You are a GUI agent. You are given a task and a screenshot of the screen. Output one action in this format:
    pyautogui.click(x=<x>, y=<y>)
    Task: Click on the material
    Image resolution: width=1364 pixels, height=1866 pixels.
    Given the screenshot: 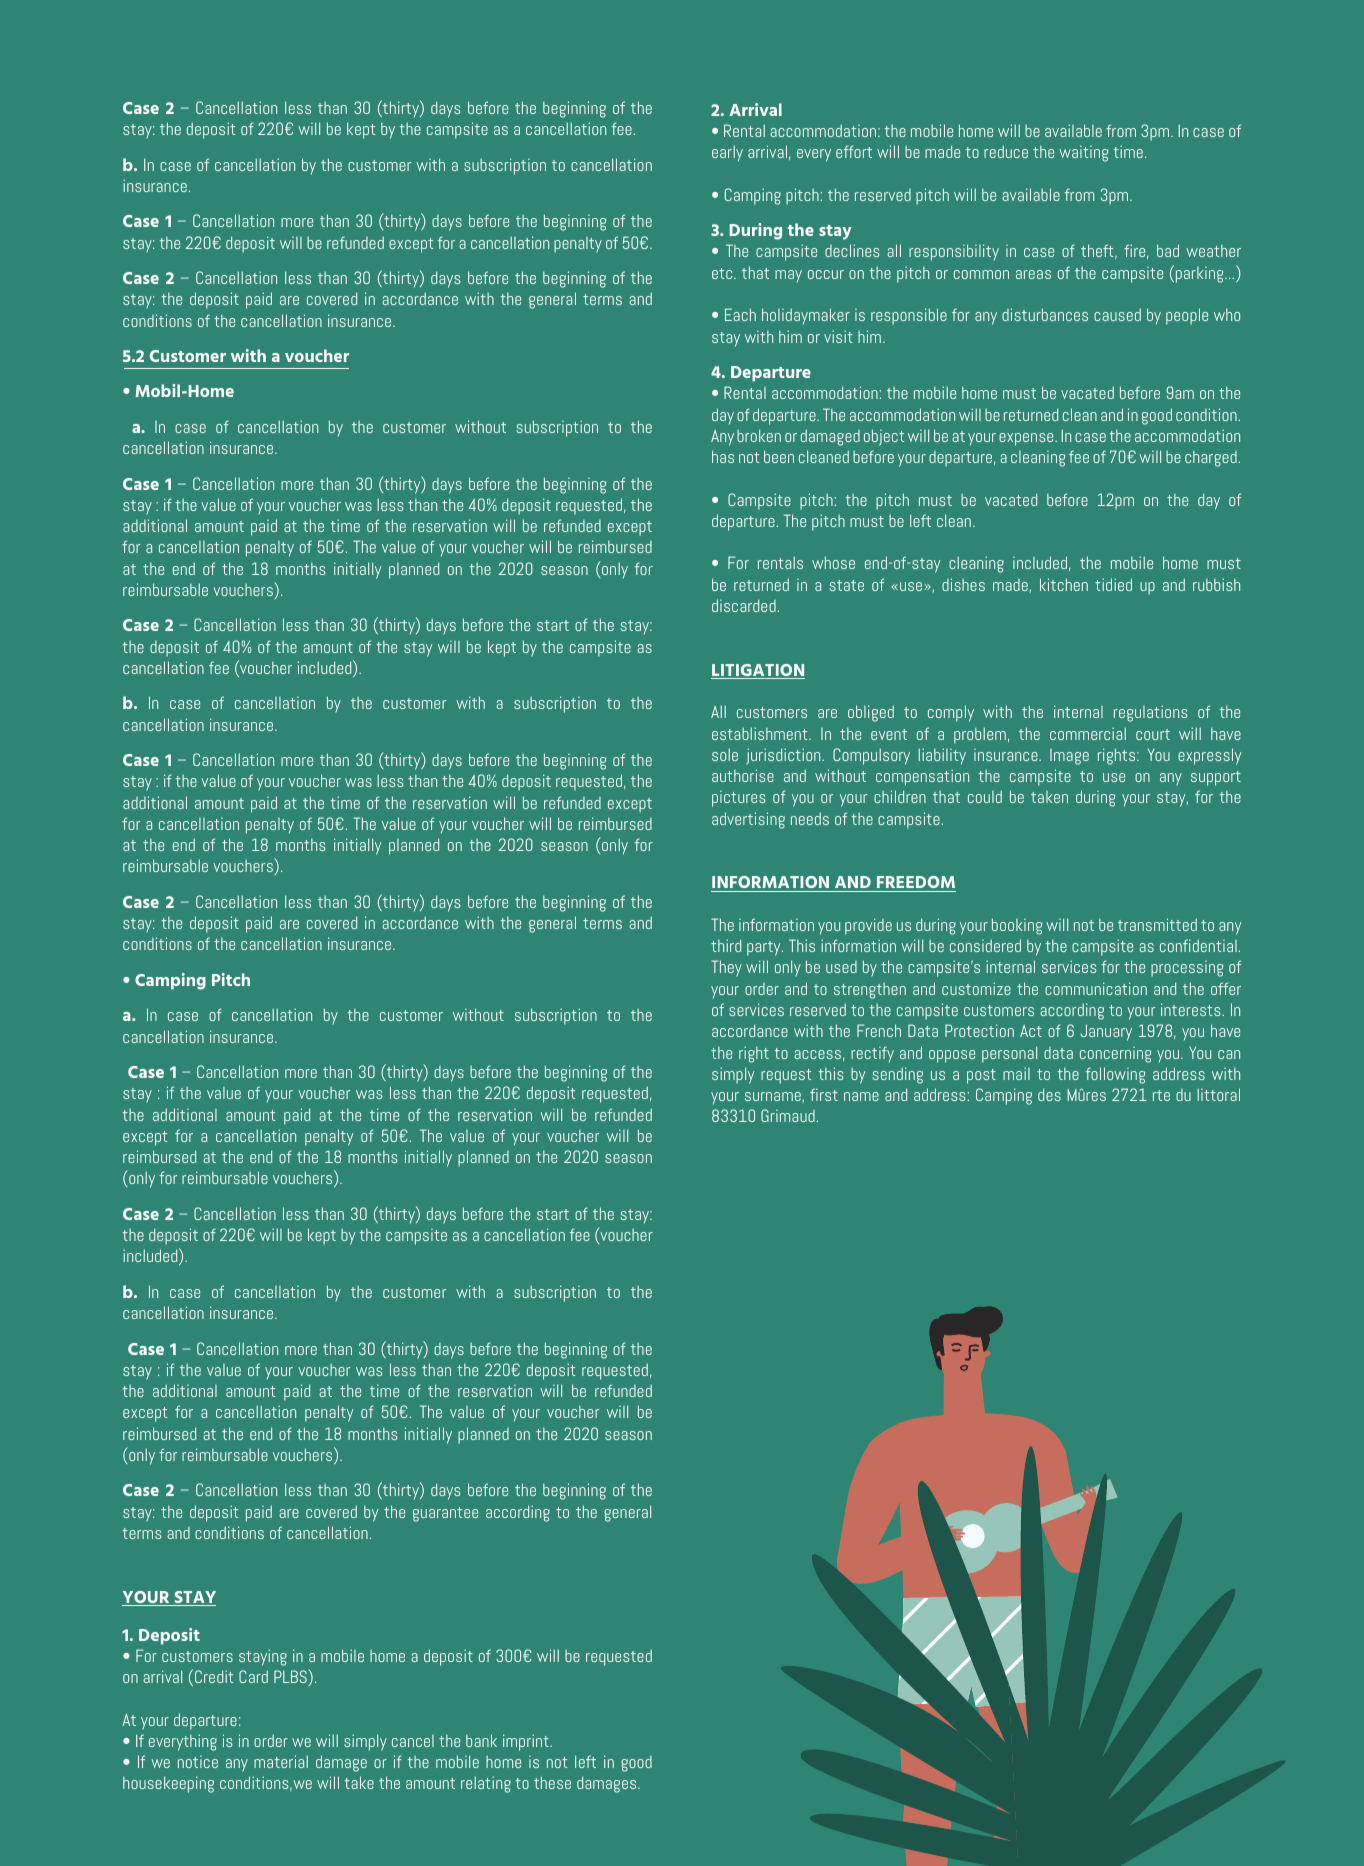 What is the action you would take?
    pyautogui.click(x=281, y=1761)
